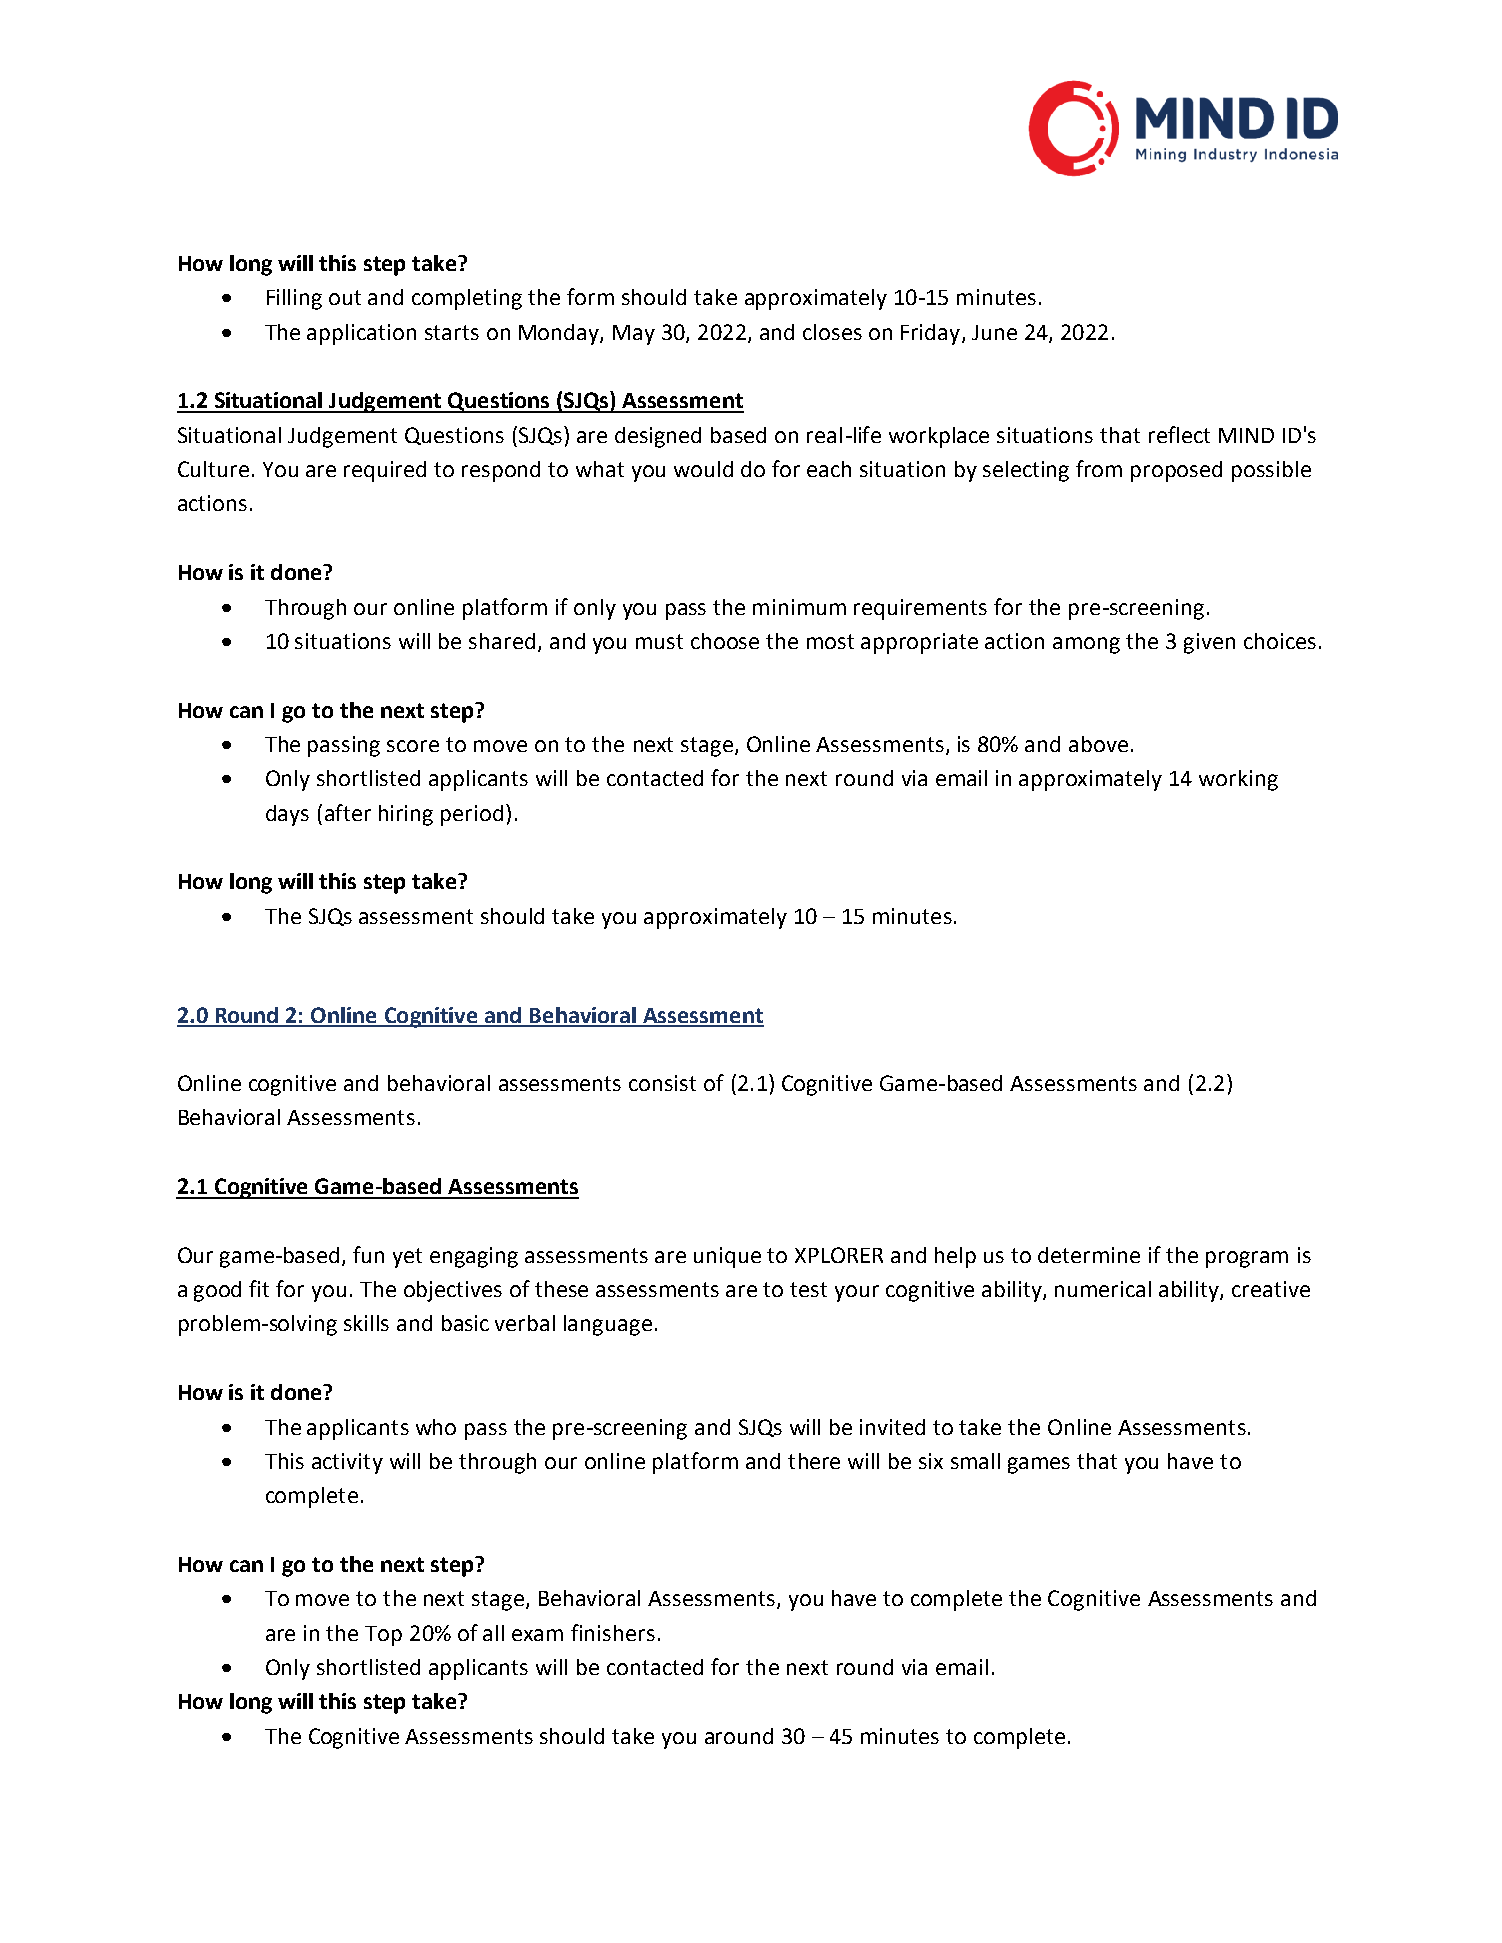 The image size is (1502, 1943). I want to click on after, so click(348, 812).
